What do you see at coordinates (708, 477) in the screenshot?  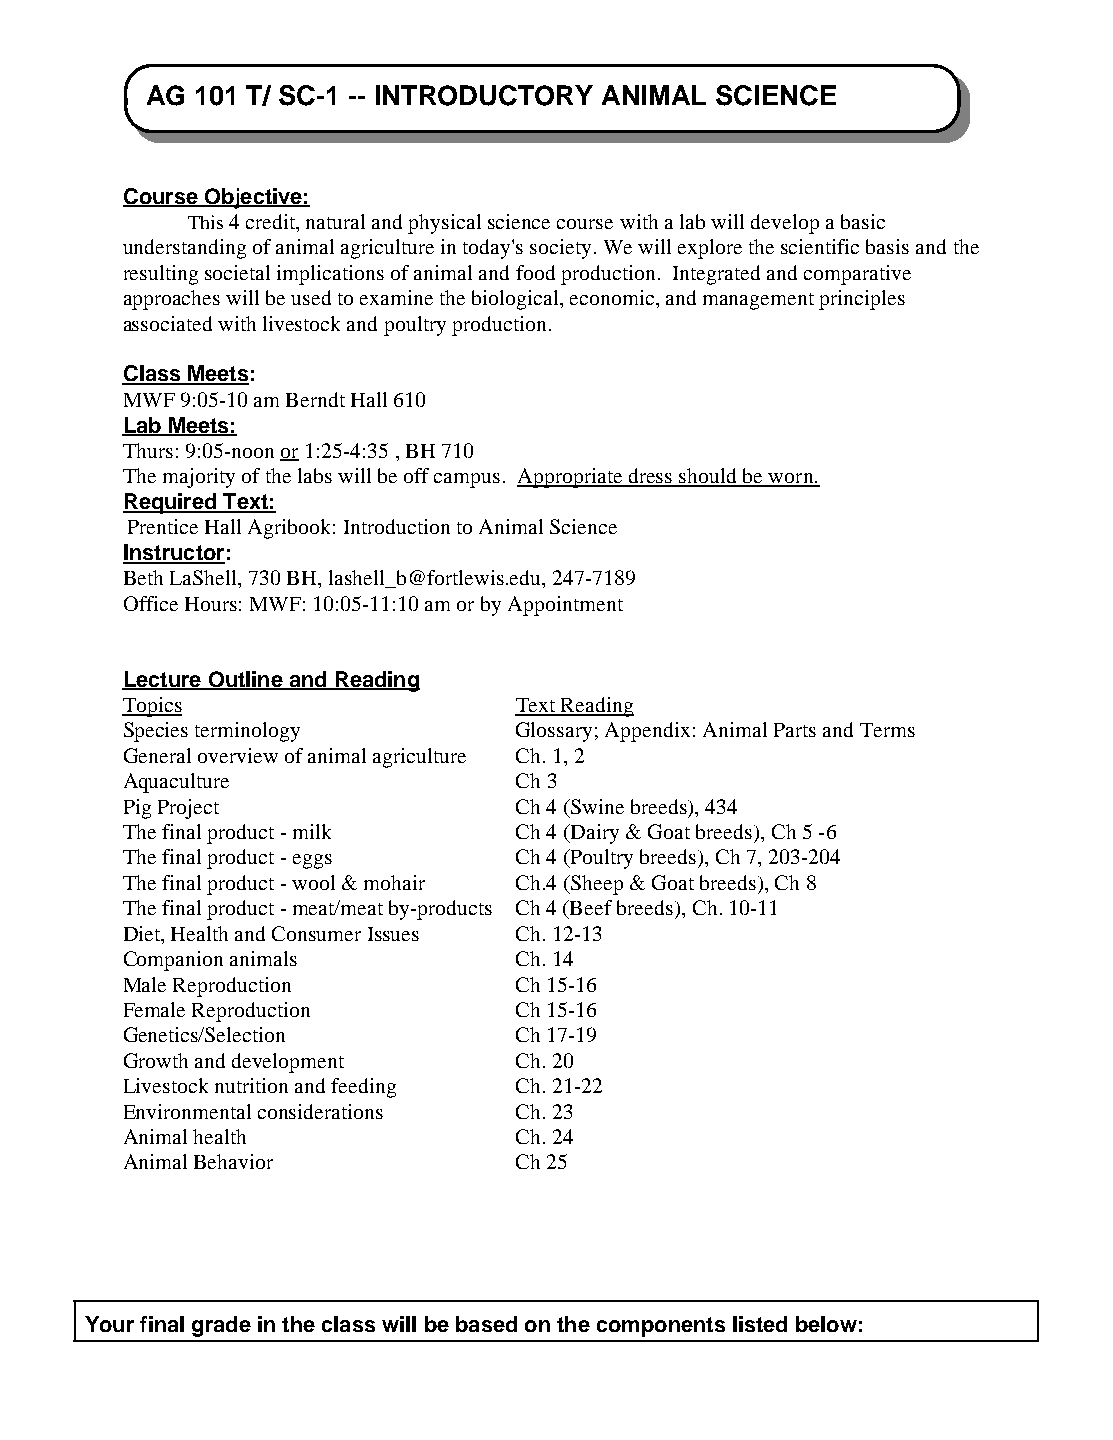 I see `should` at bounding box center [708, 477].
